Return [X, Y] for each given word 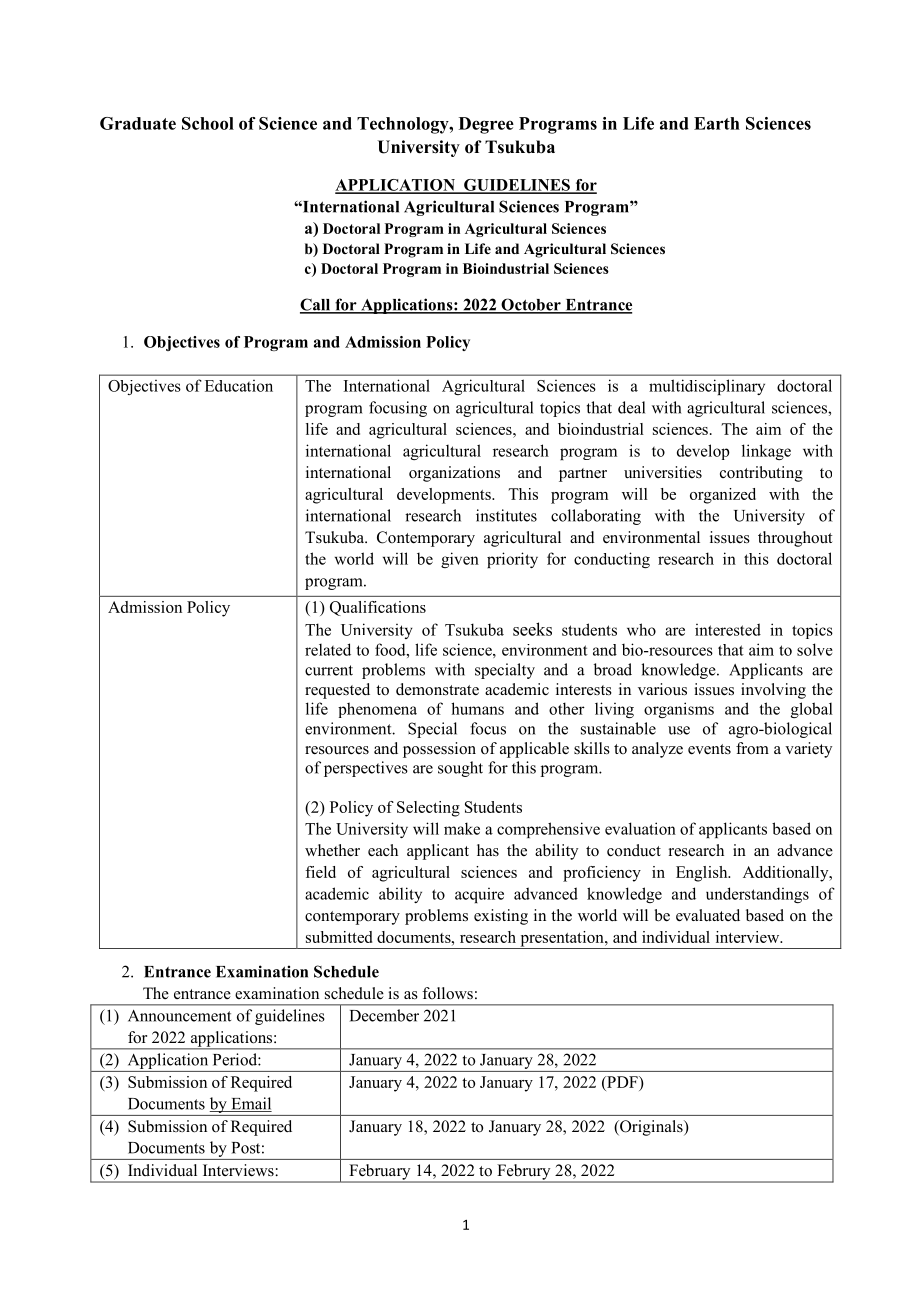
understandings [757, 895]
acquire [479, 895]
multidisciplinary [707, 387]
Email [250, 1104]
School [208, 123]
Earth [717, 123]
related [328, 649]
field [320, 872]
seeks [532, 629]
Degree [486, 125]
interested [728, 629]
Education [239, 386]
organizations [454, 474]
